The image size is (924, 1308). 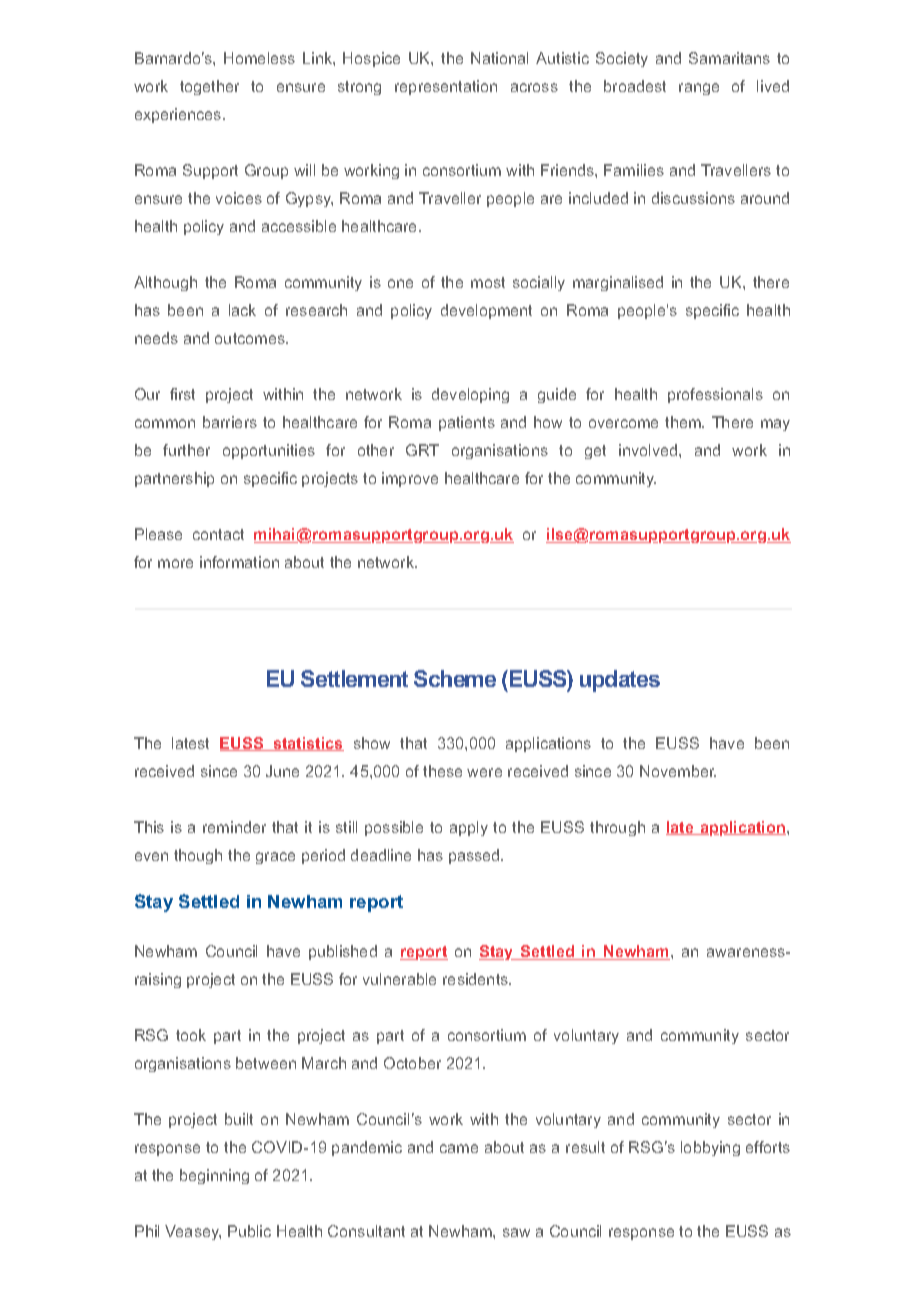 I want to click on beginning, so click(x=214, y=1176).
